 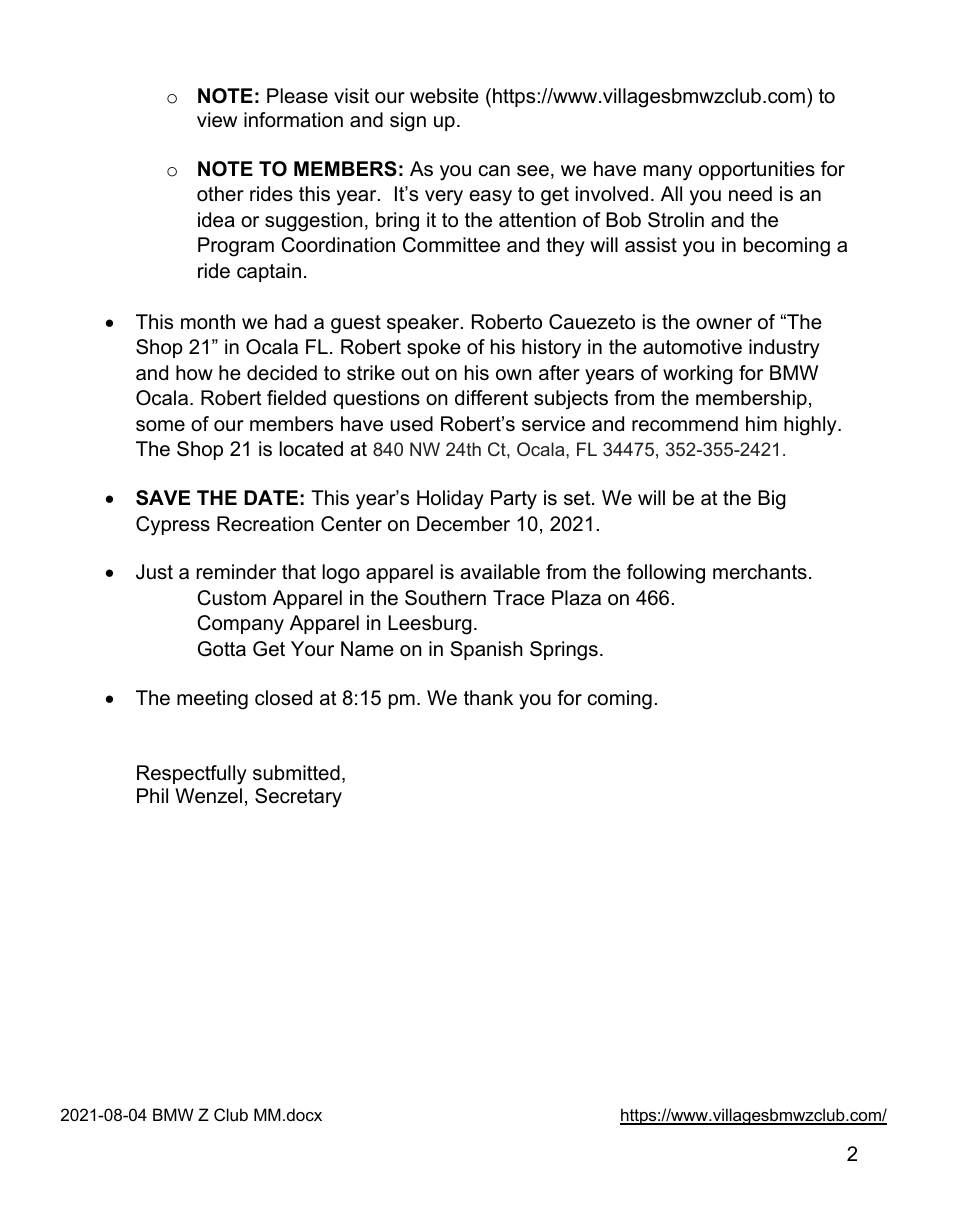 I want to click on reminder, so click(x=236, y=572).
